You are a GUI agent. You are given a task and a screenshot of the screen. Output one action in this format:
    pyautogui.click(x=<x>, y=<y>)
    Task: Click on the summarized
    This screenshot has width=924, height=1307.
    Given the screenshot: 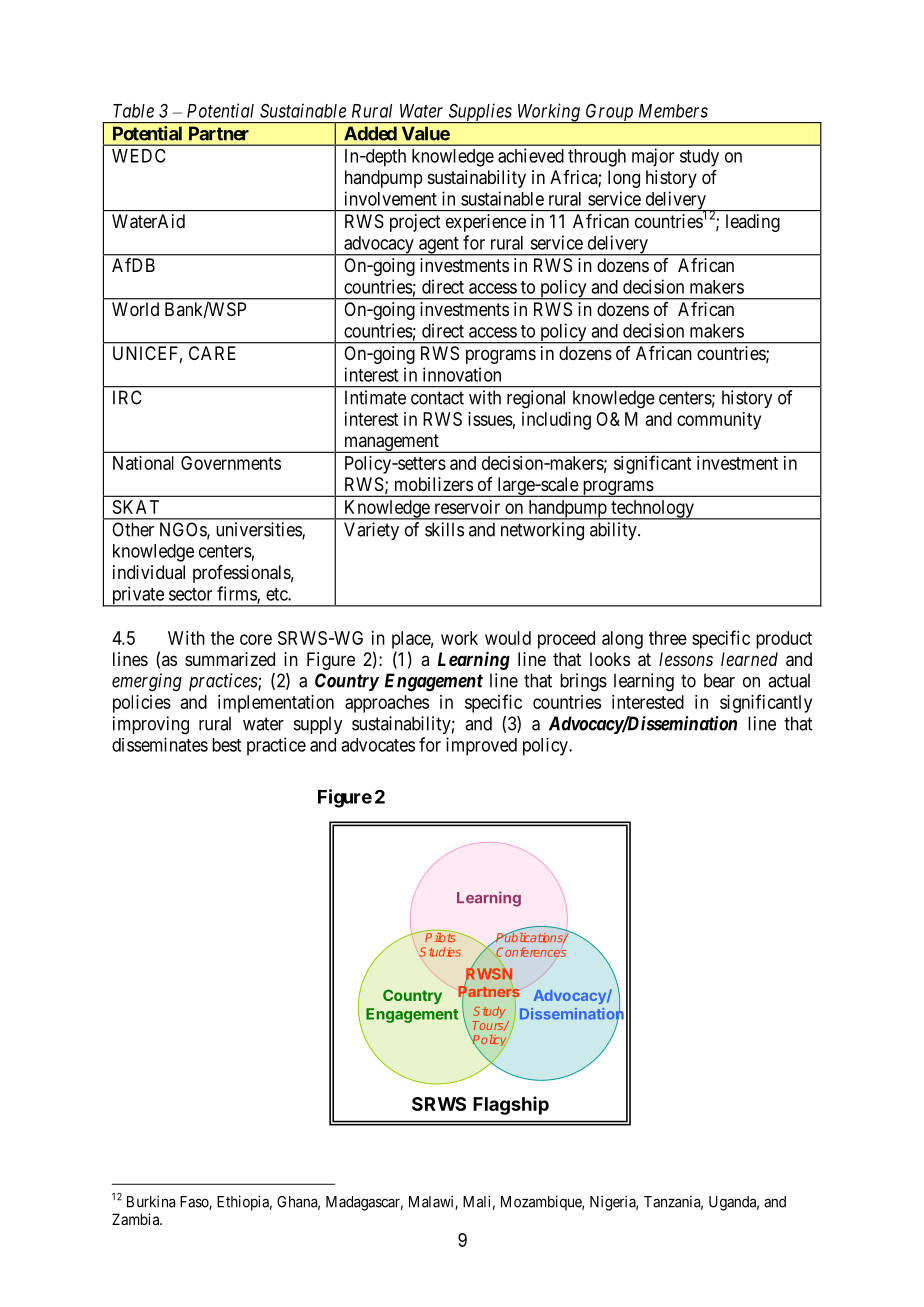 What is the action you would take?
    pyautogui.click(x=230, y=659)
